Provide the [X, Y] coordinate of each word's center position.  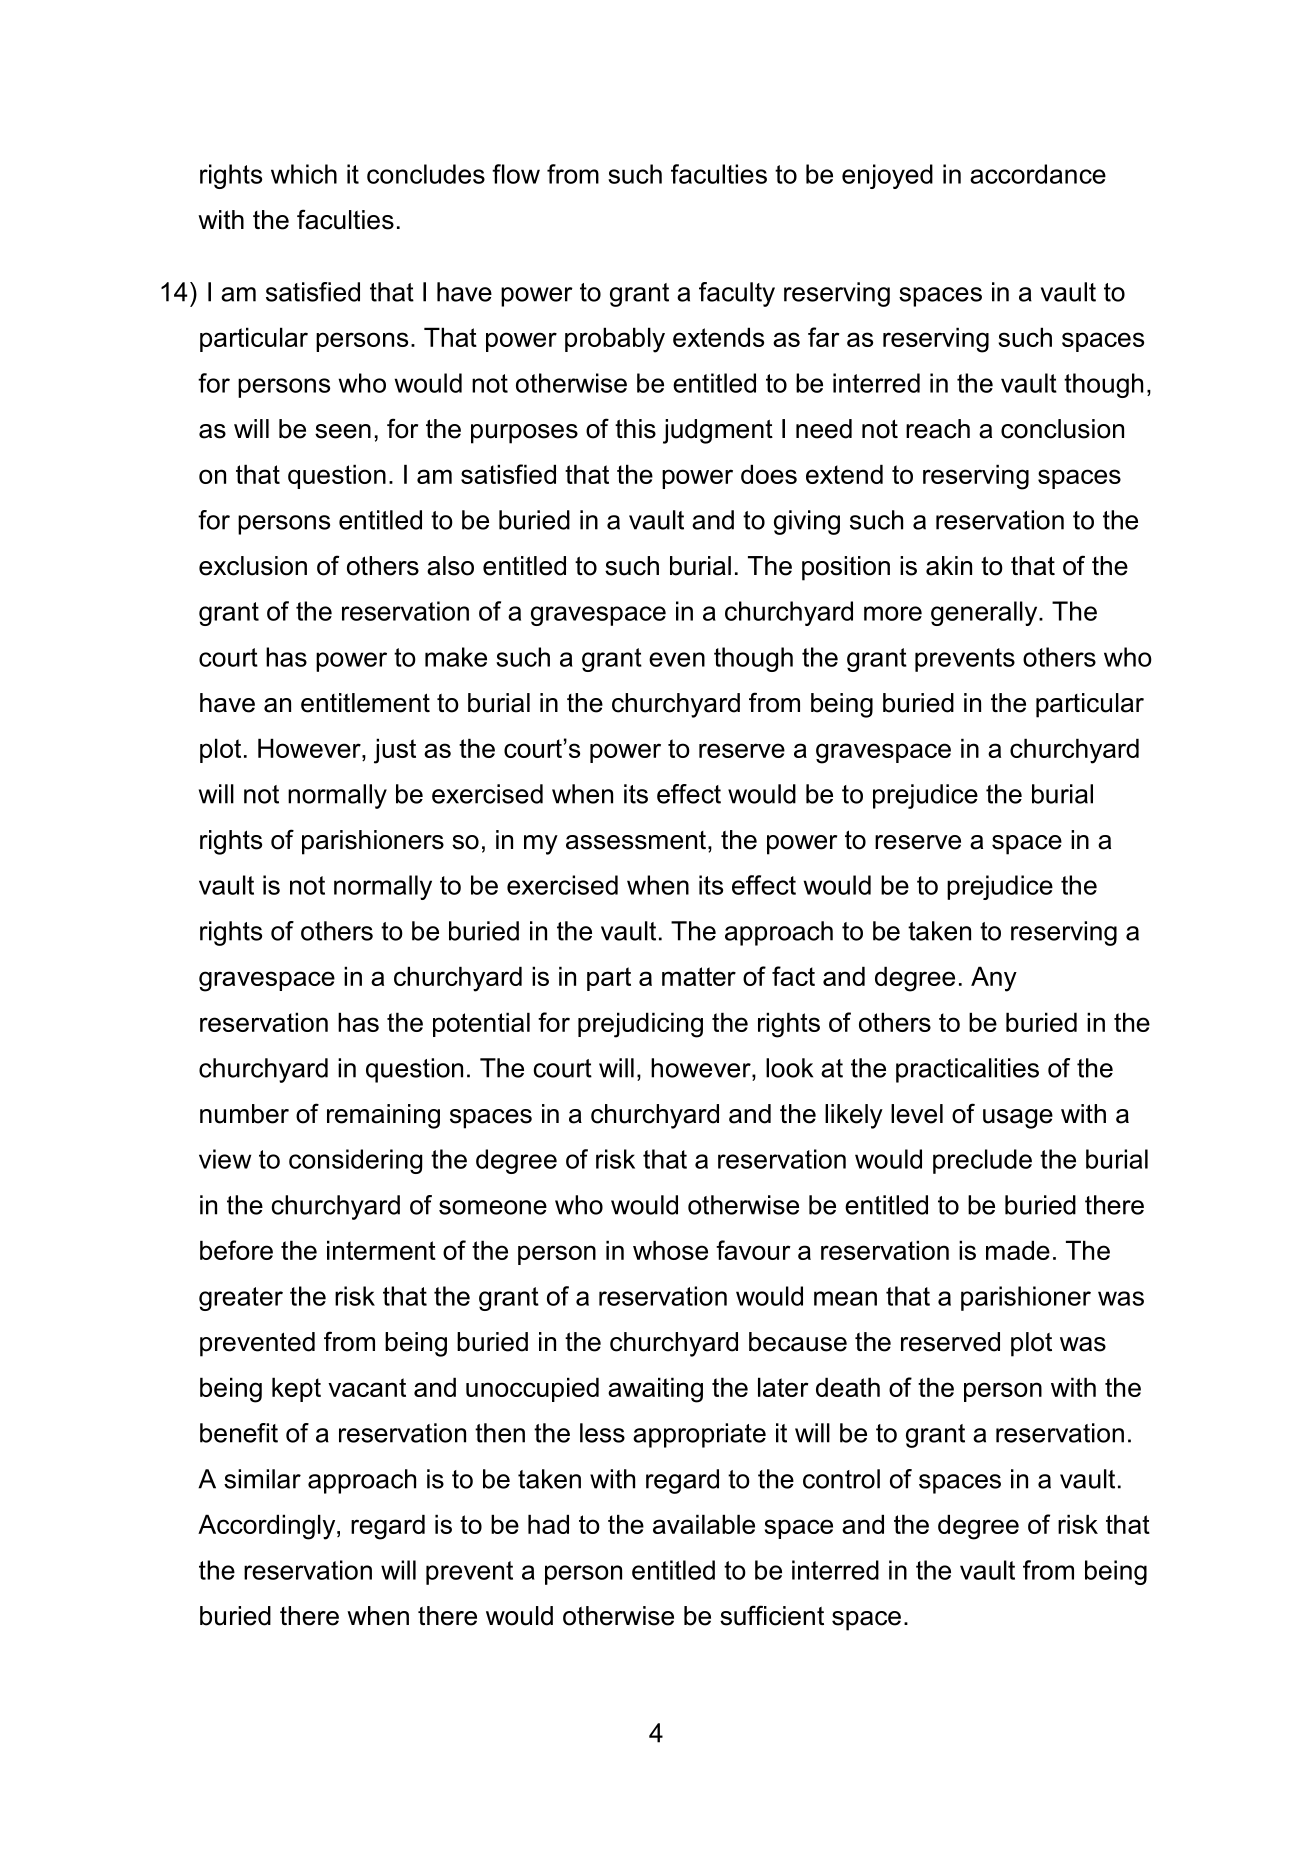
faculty [737, 294]
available [704, 1524]
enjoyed [887, 176]
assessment [636, 840]
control [841, 1479]
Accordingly [268, 1527]
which [304, 174]
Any [994, 979]
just [395, 751]
